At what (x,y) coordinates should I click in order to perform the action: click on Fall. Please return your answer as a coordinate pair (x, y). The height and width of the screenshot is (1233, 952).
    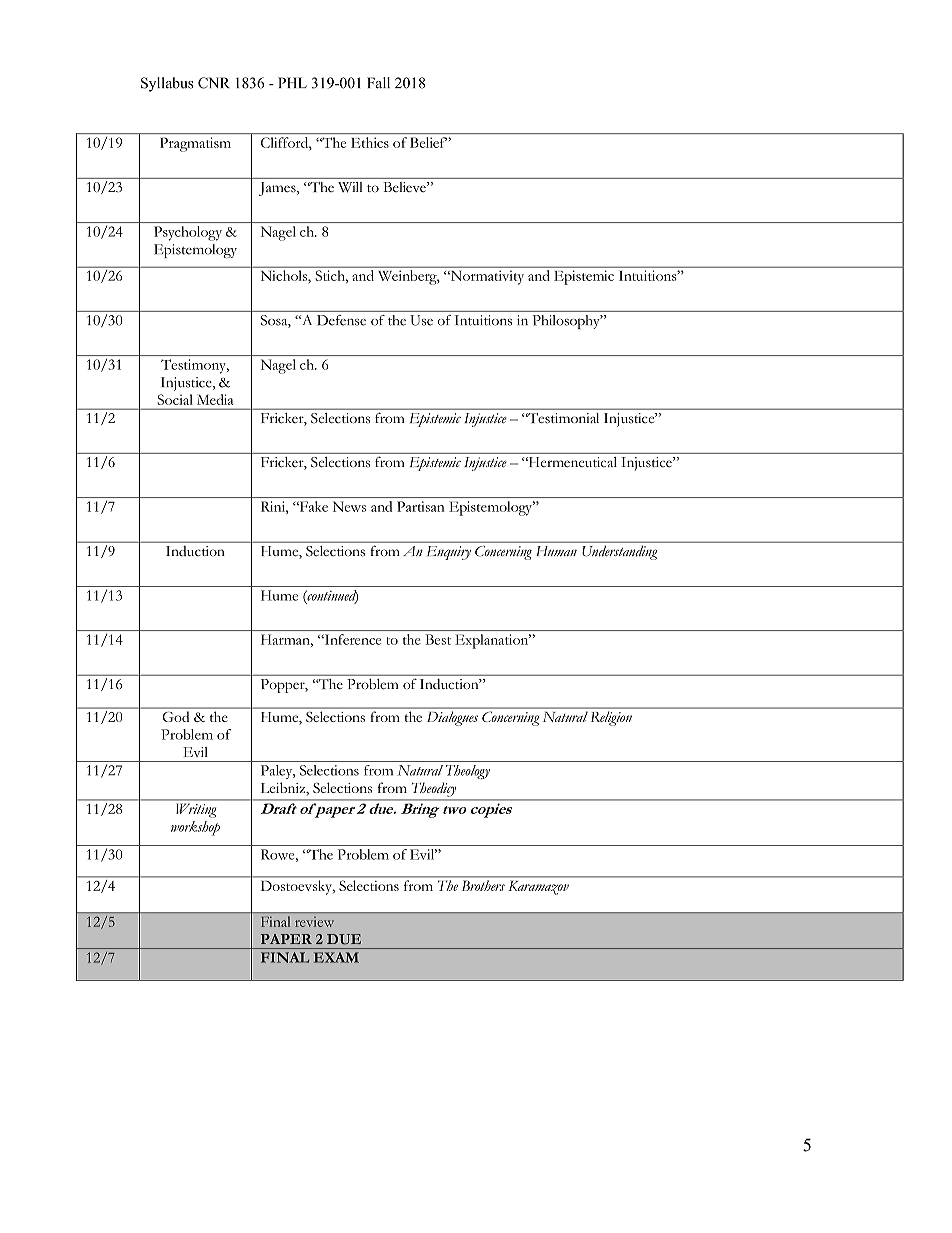
    Looking at the image, I should click on (378, 83).
